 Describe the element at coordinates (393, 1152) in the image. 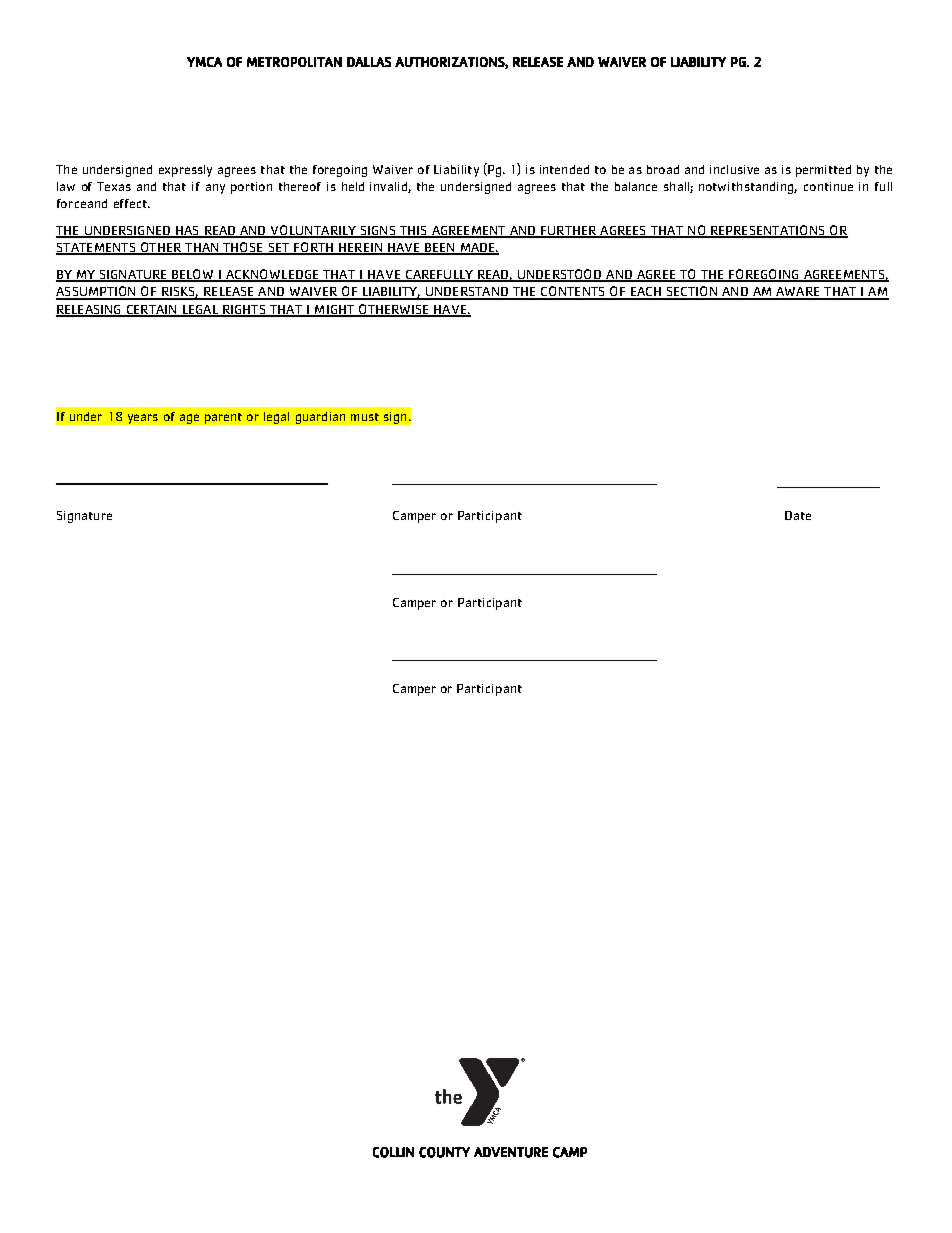

I see `COLLIN` at that location.
